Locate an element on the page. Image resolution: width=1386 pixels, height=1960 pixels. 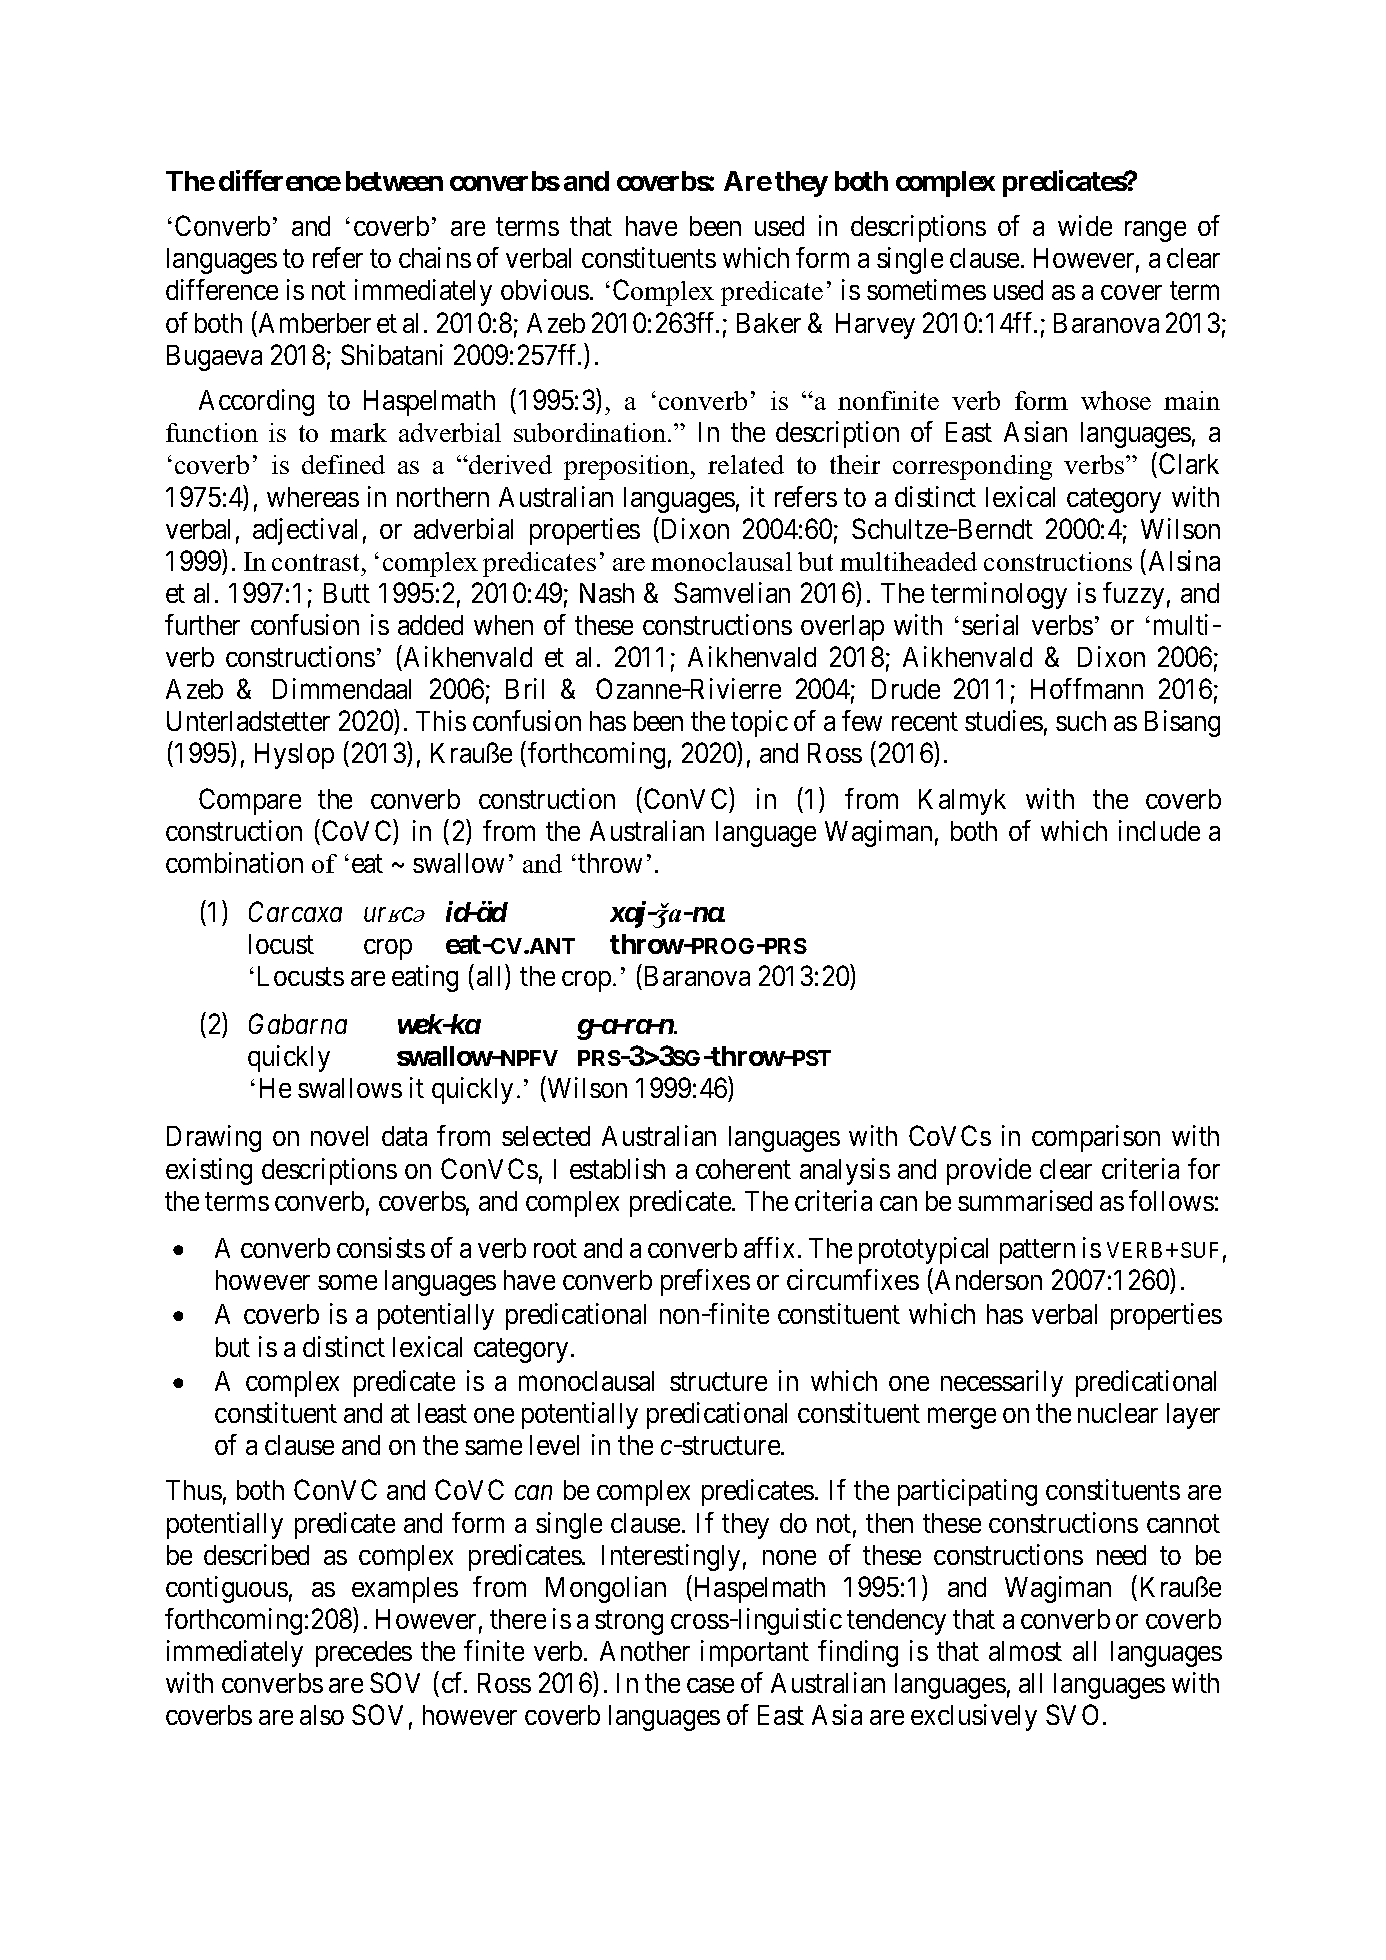
between is located at coordinates (394, 181).
